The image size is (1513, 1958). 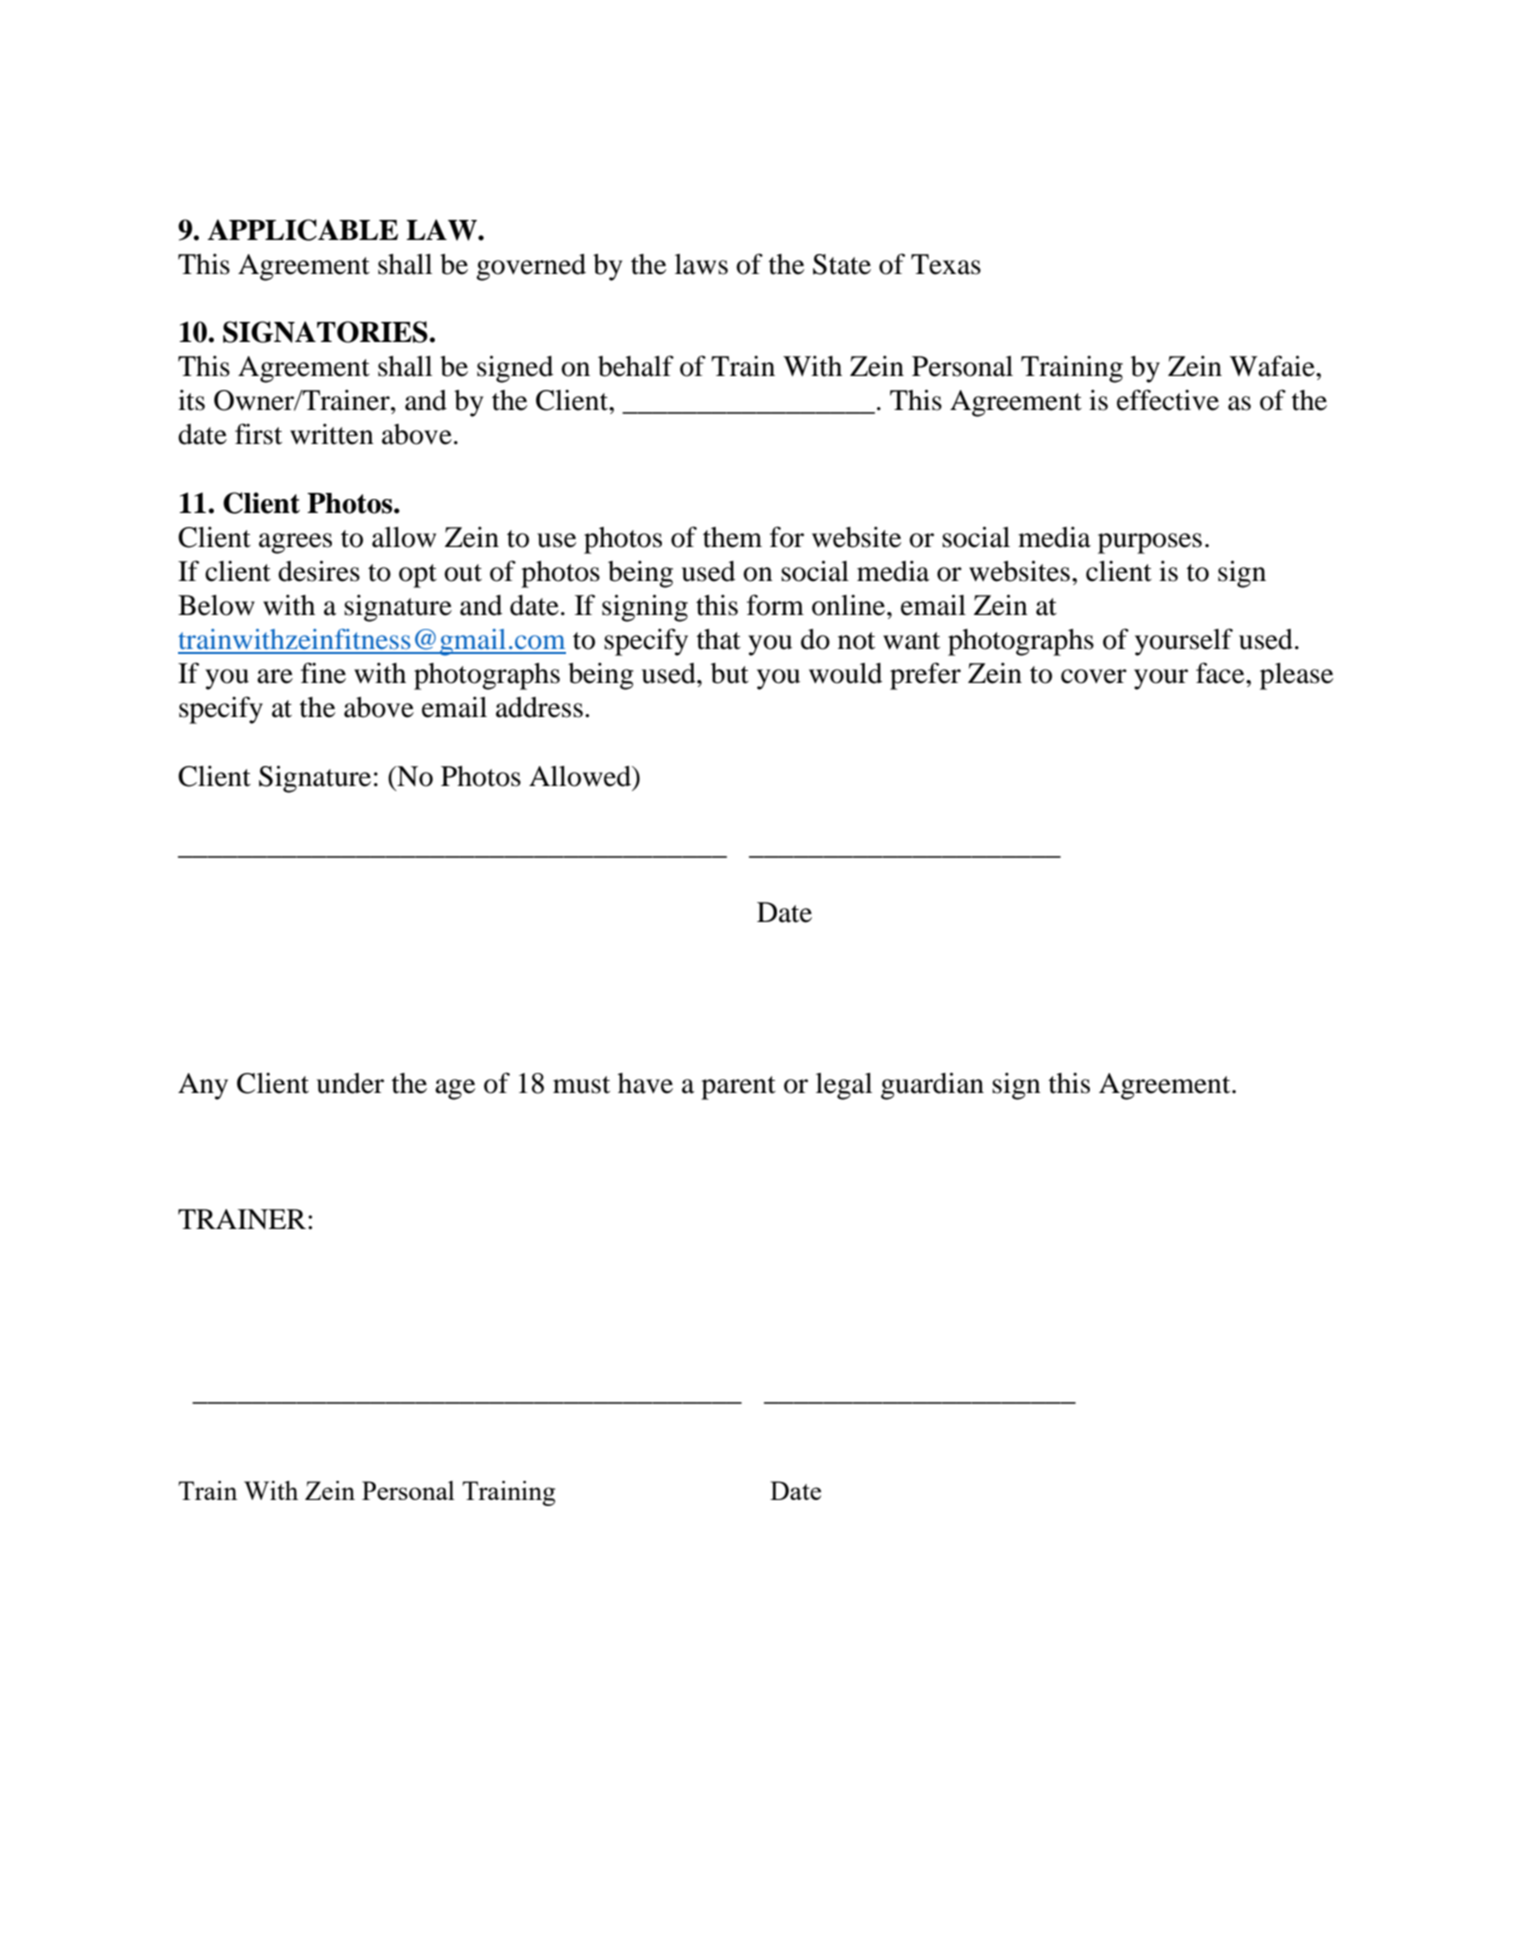 I want to click on but, so click(x=730, y=673).
